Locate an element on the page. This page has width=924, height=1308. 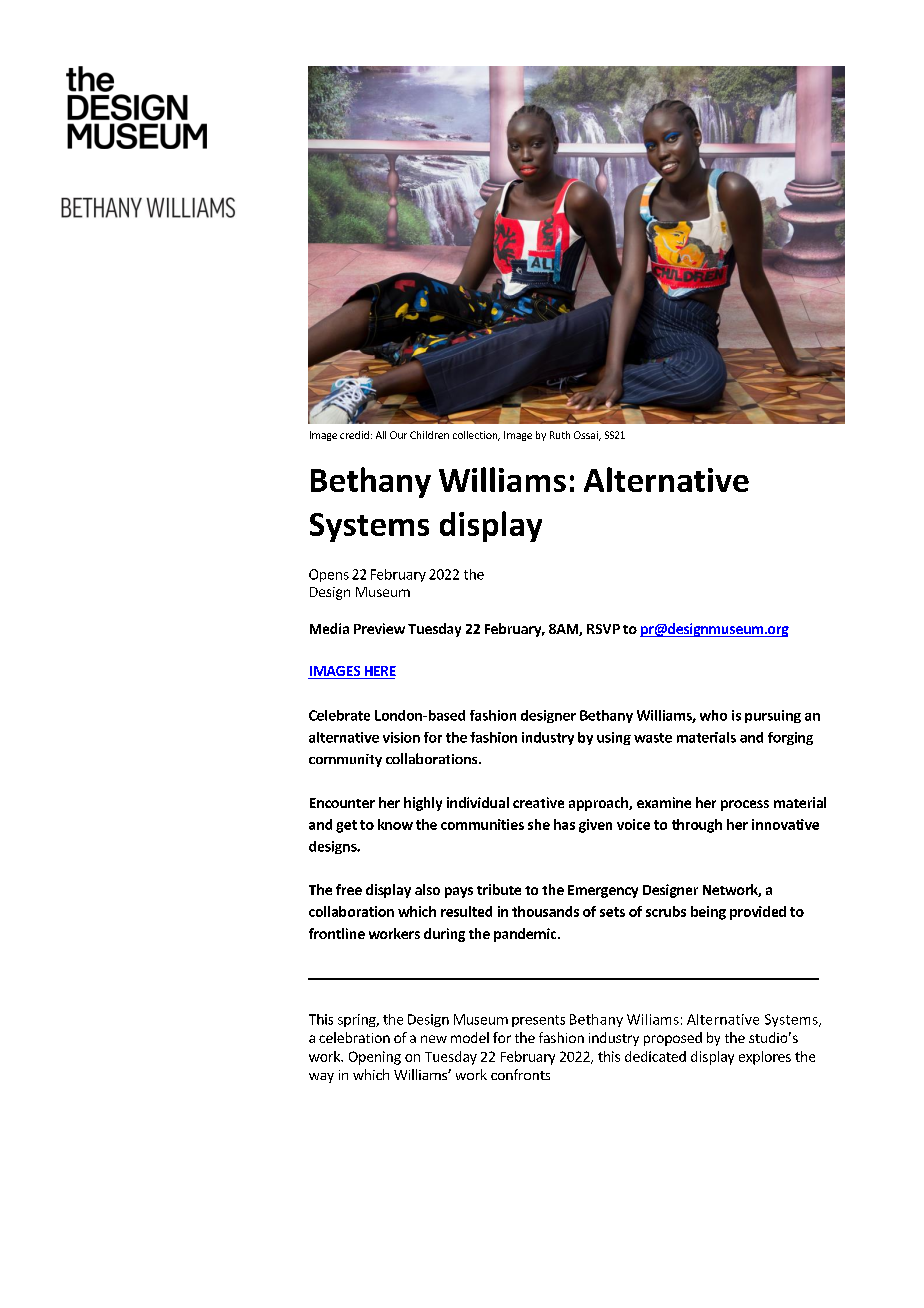
provided is located at coordinates (758, 913).
